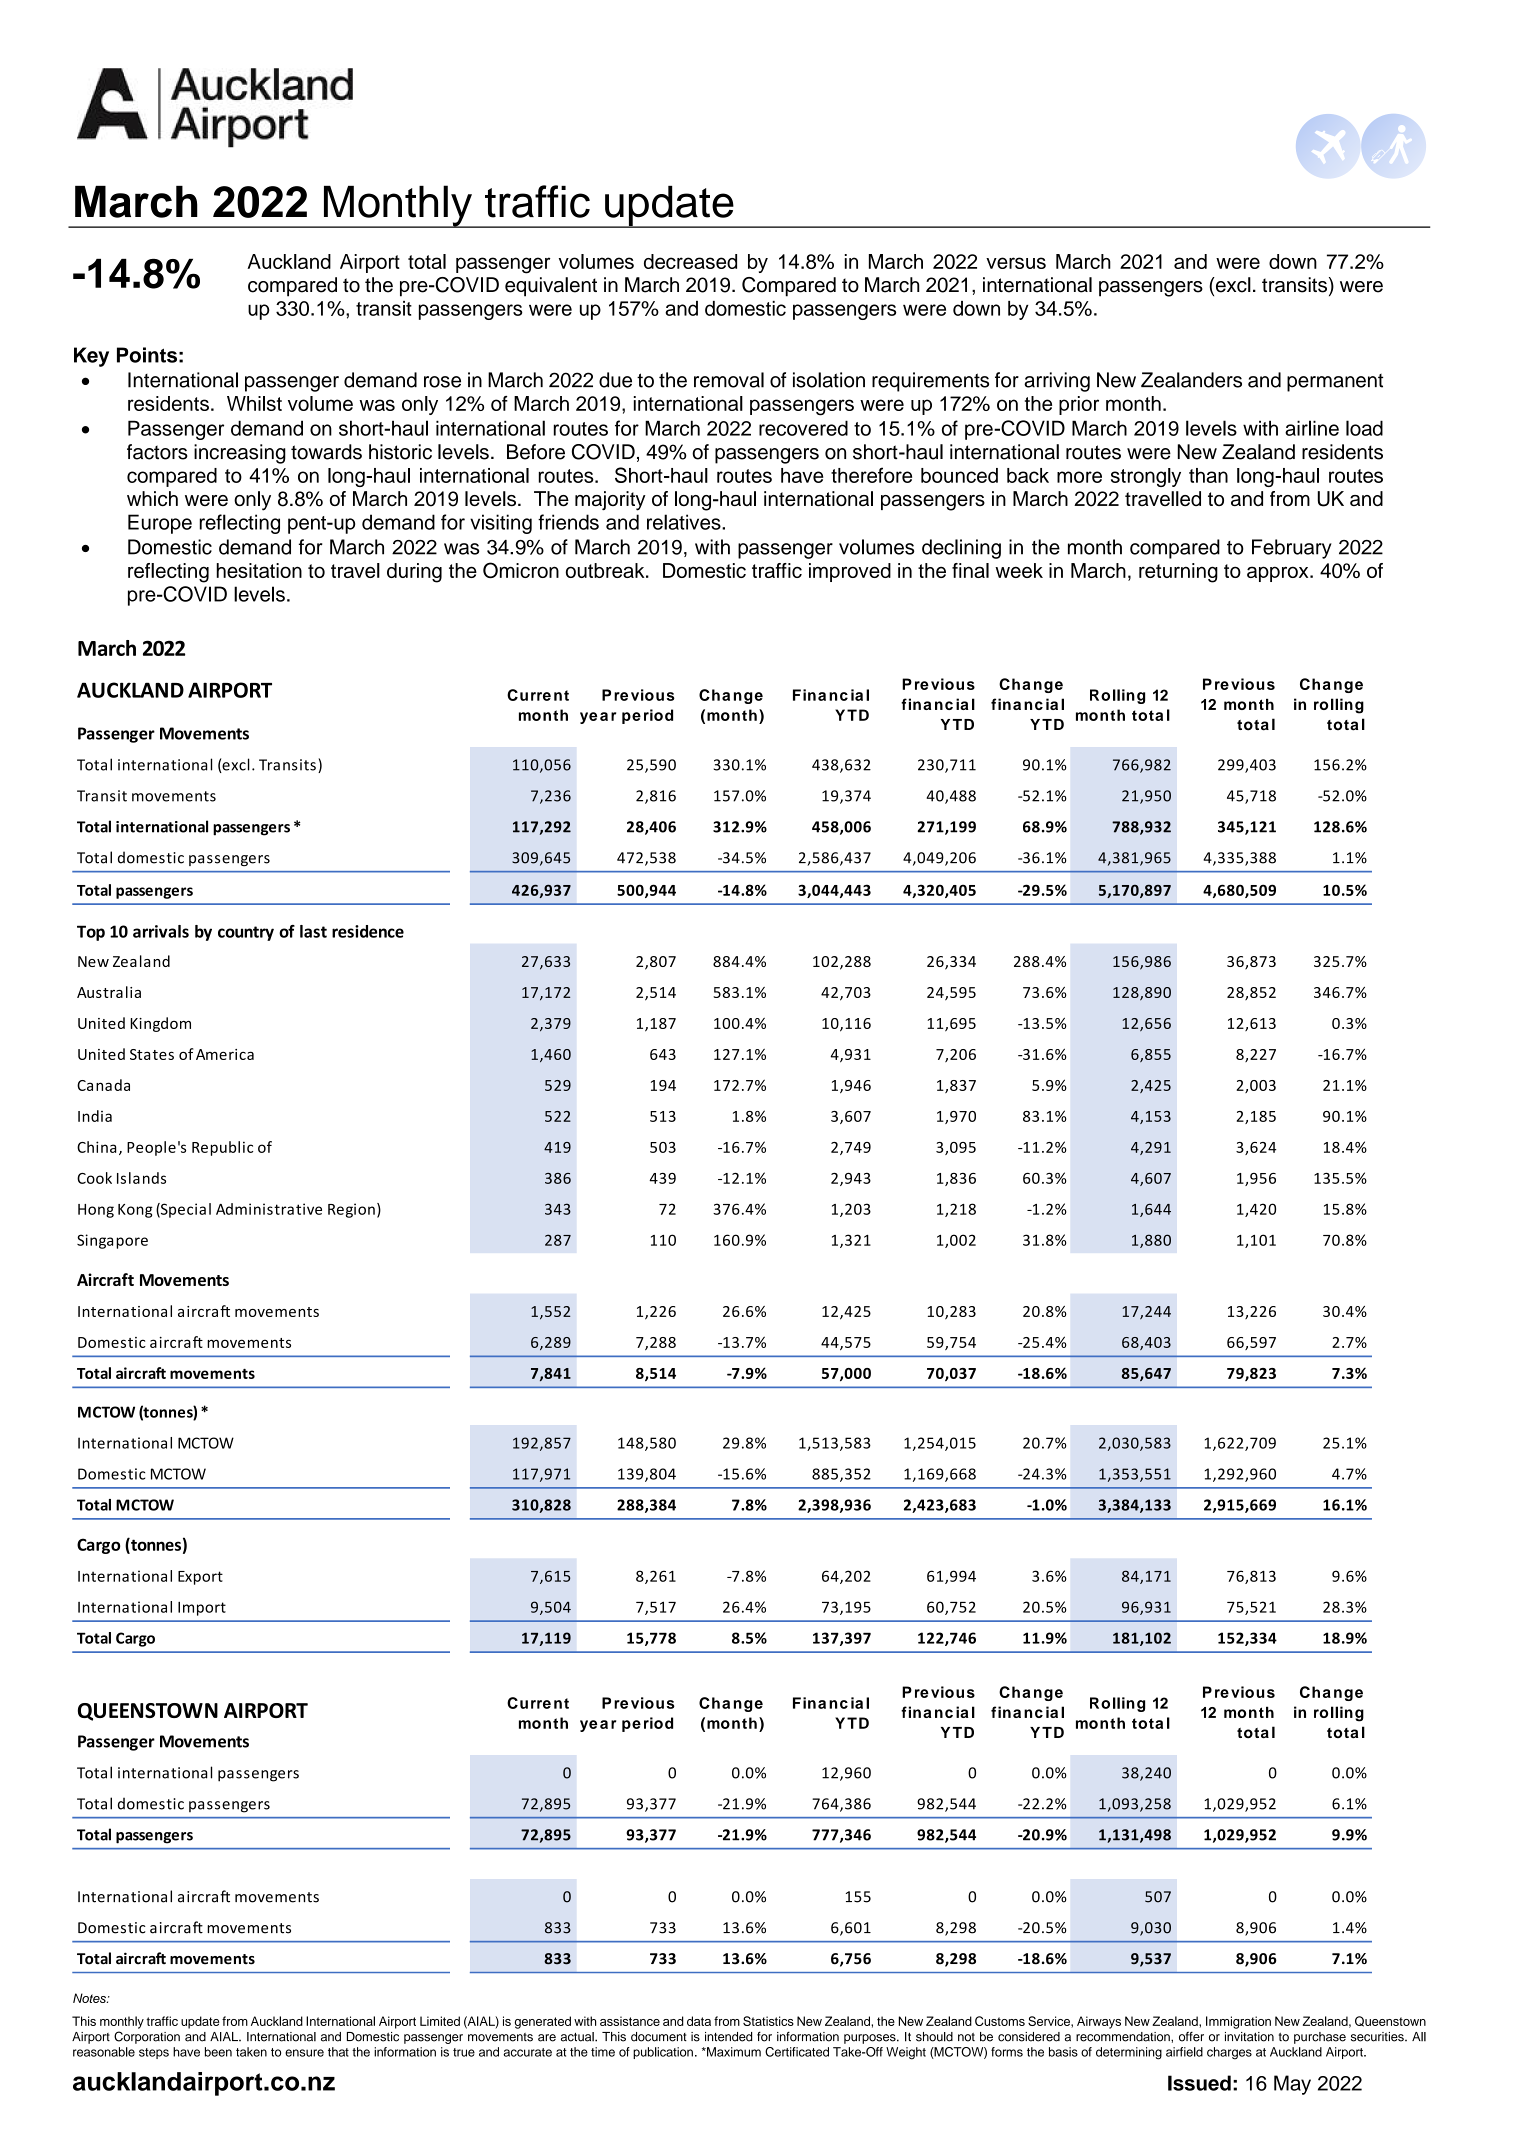 Image resolution: width=1518 pixels, height=2147 pixels. What do you see at coordinates (850, 572) in the screenshot?
I see `improved` at bounding box center [850, 572].
